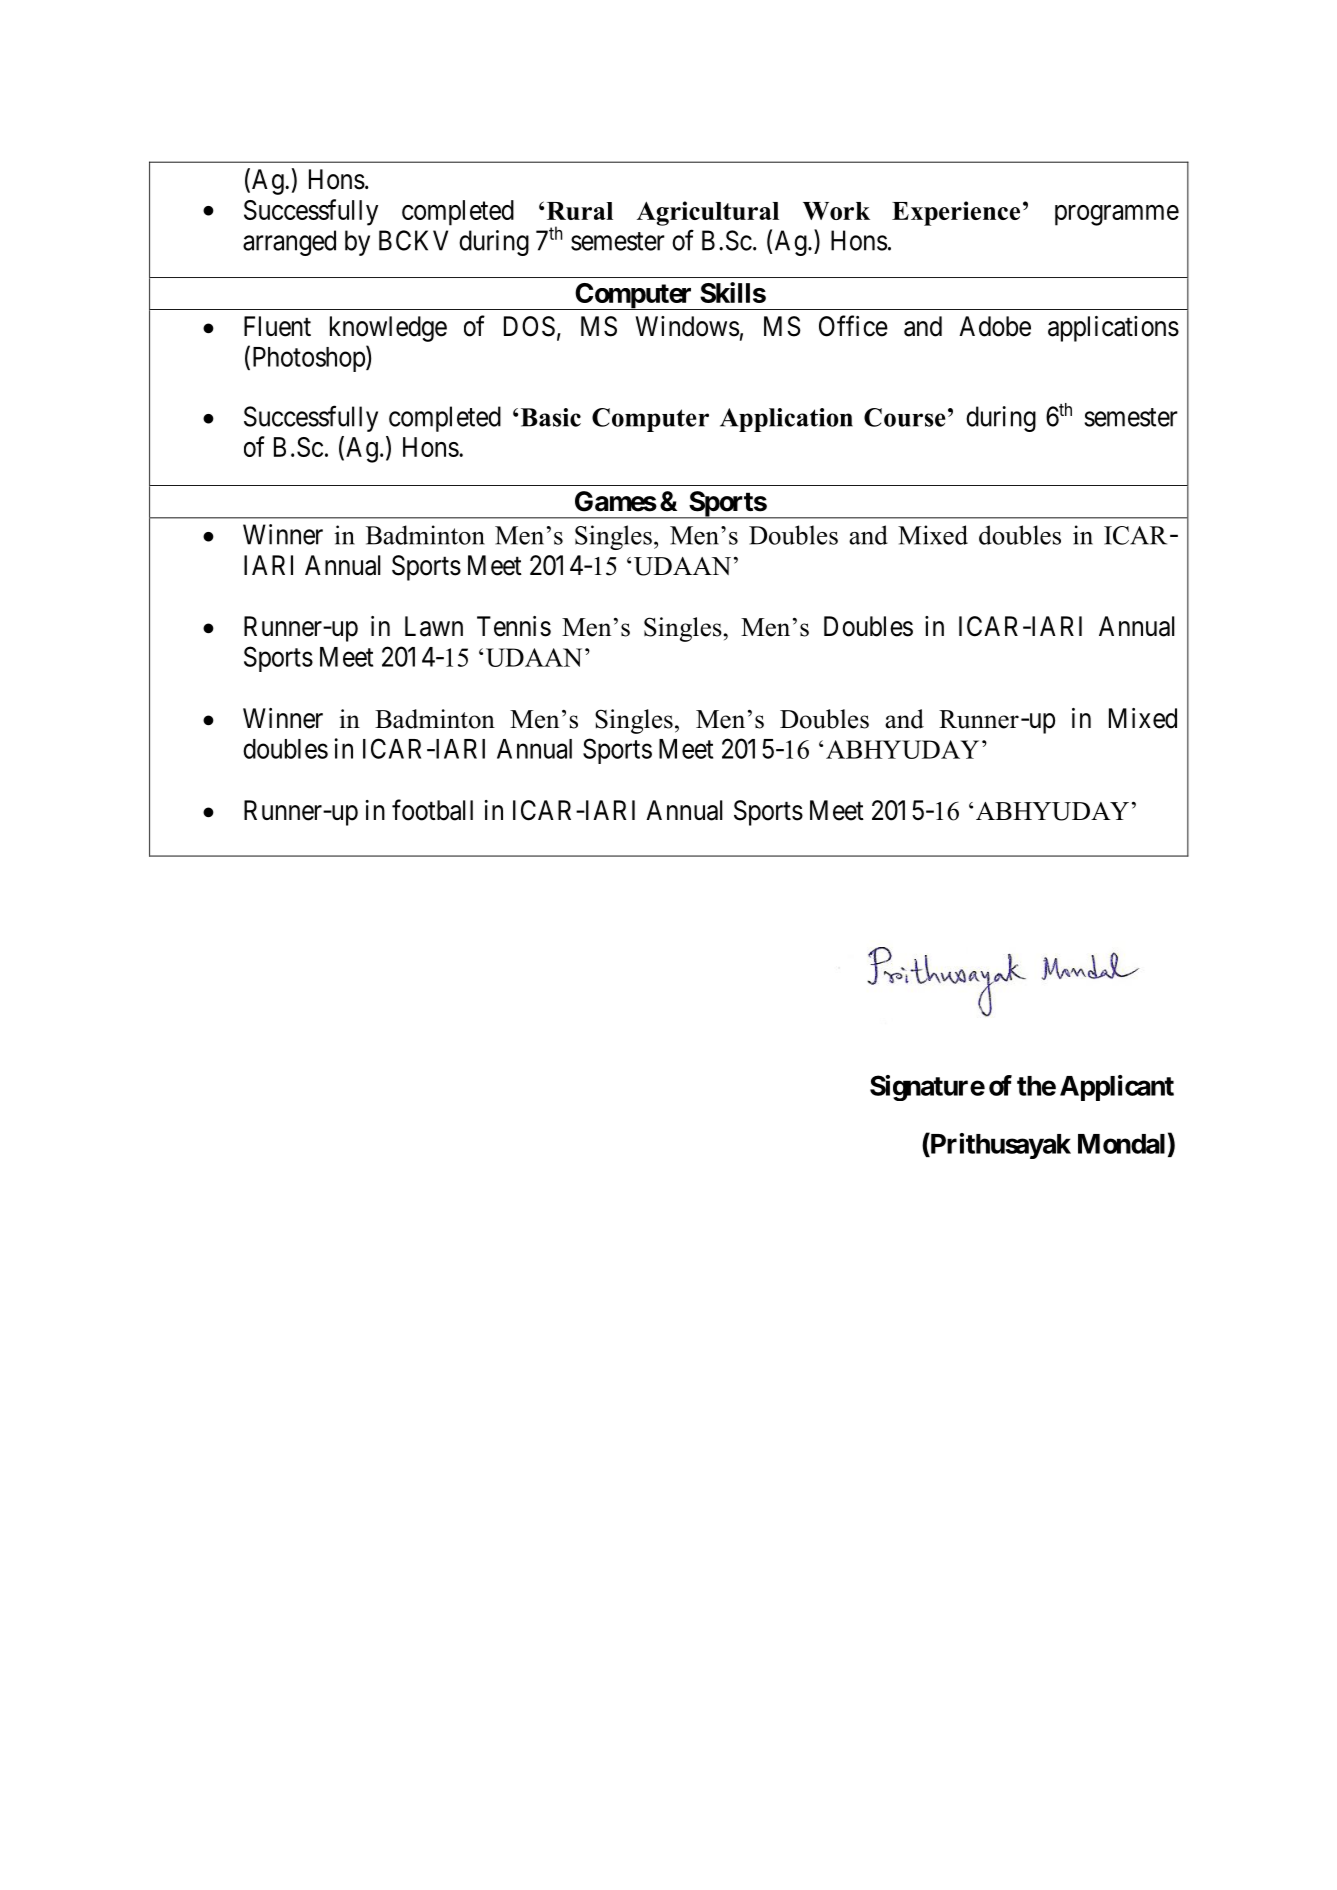  Describe the element at coordinates (956, 213) in the image. I see `Experience` at that location.
